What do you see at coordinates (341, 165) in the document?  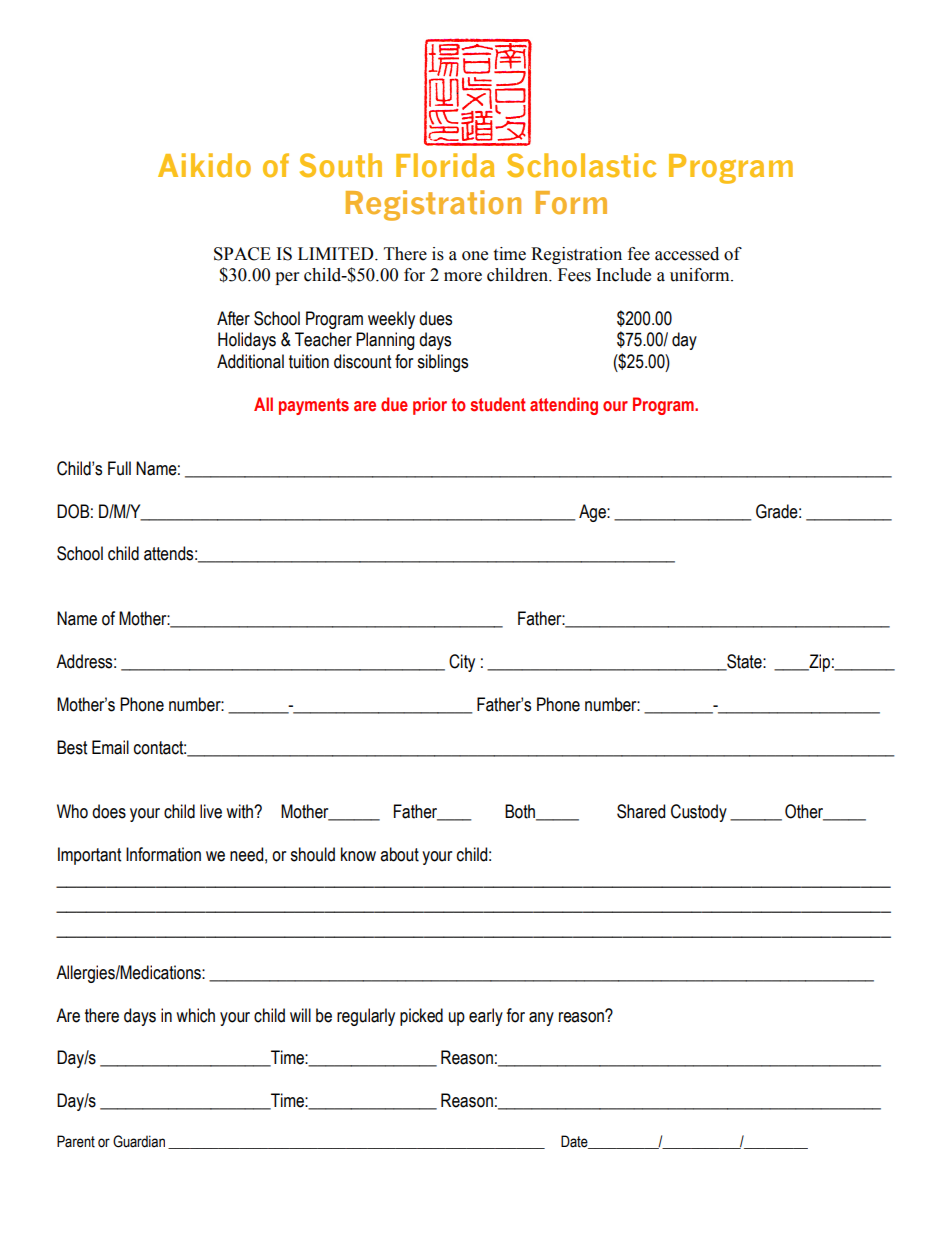 I see `South` at bounding box center [341, 165].
